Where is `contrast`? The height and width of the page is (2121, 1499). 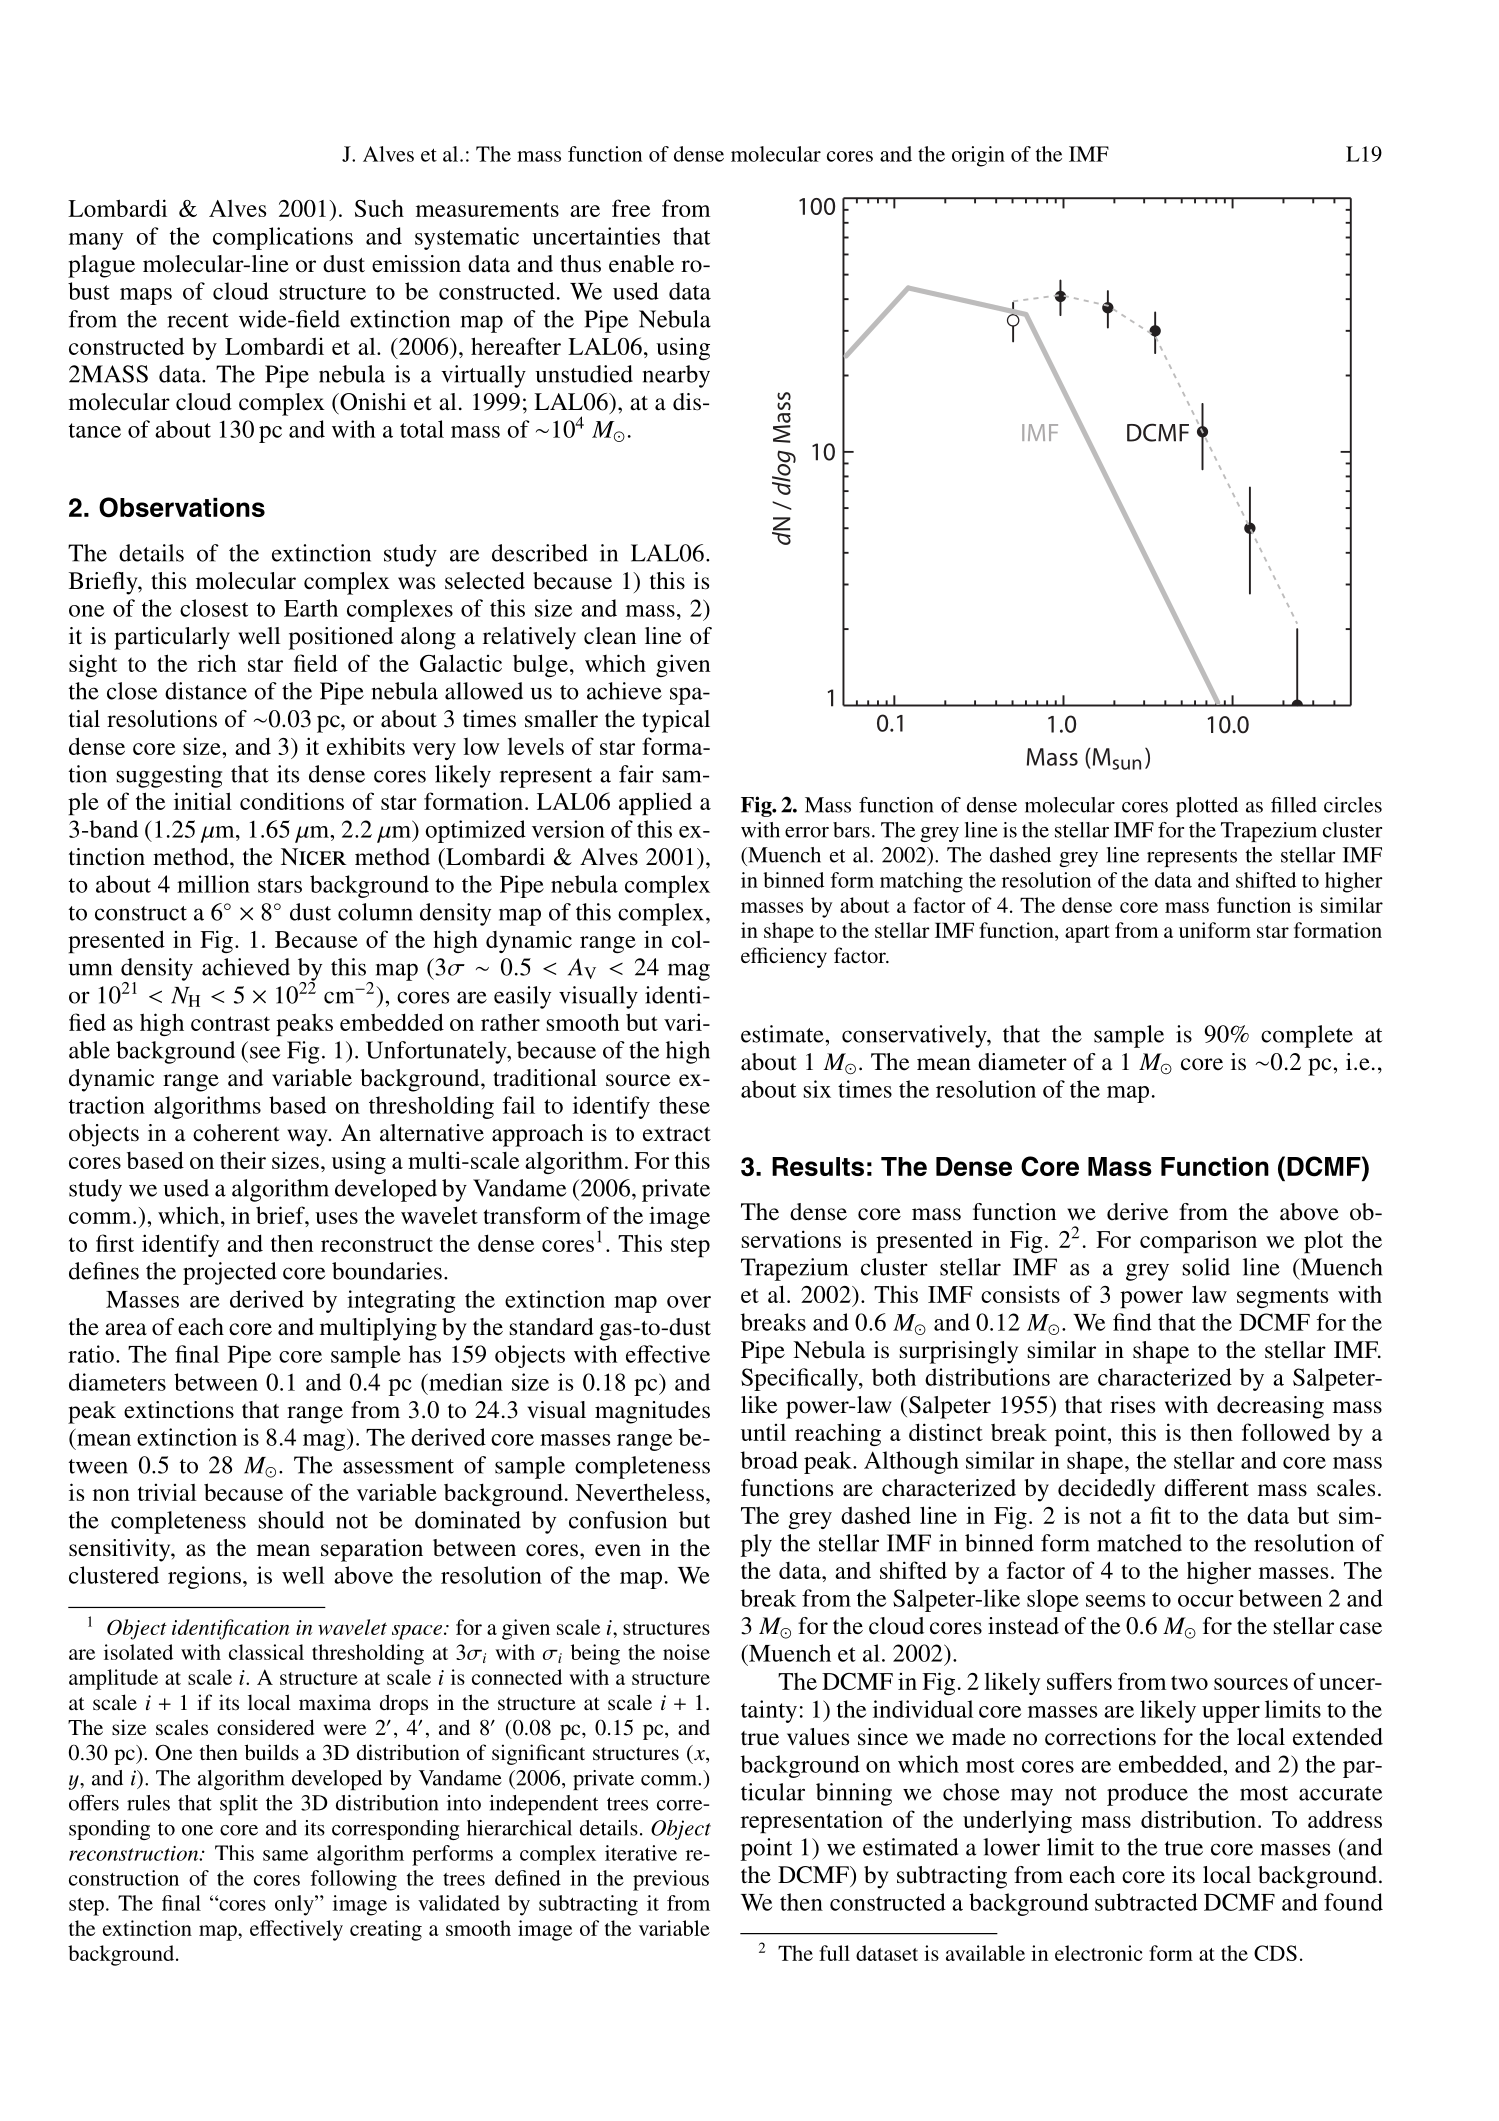
contrast is located at coordinates (230, 1023).
